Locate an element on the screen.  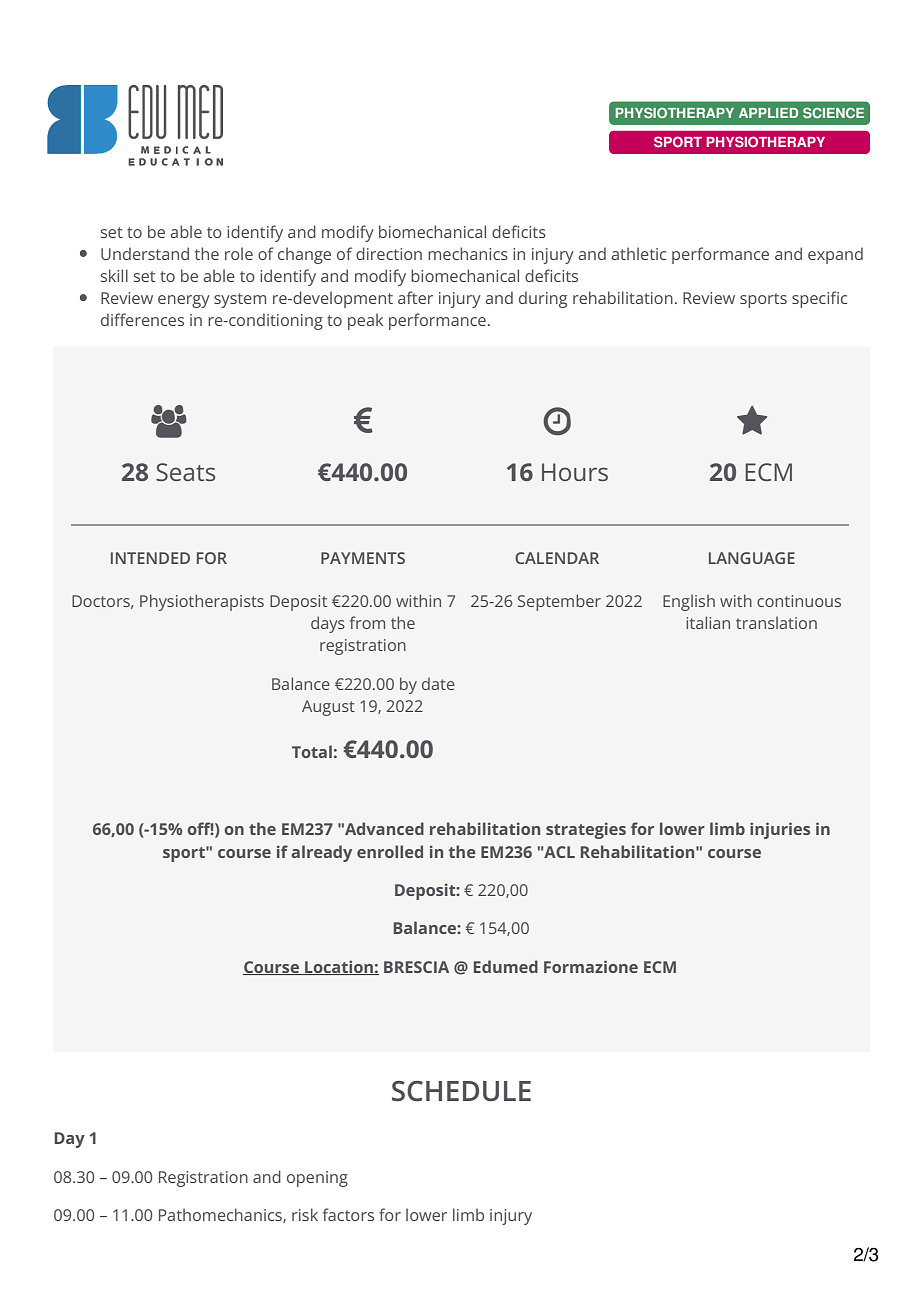
injuries is located at coordinates (780, 830).
